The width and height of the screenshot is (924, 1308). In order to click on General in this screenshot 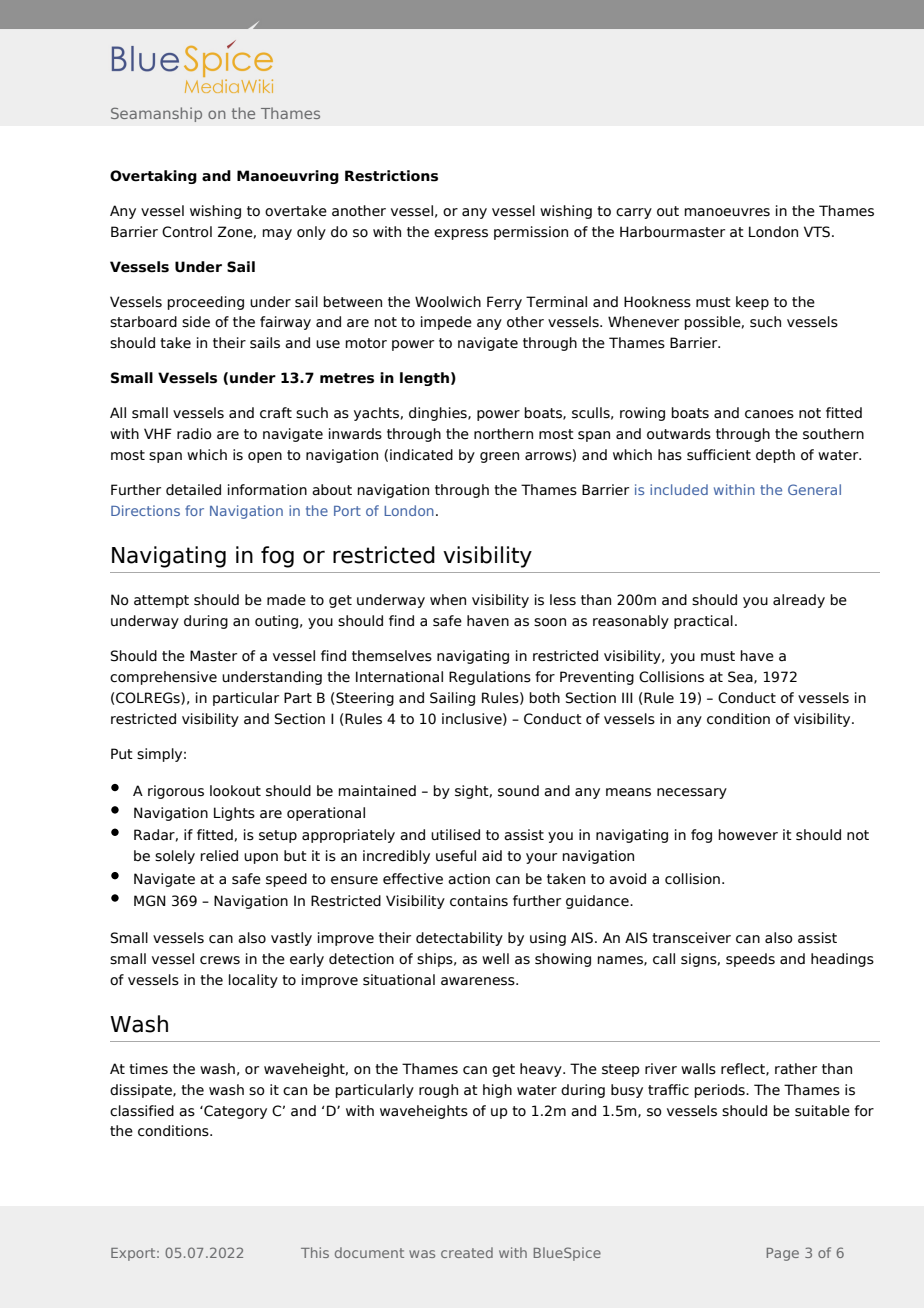, I will do `click(814, 489)`.
